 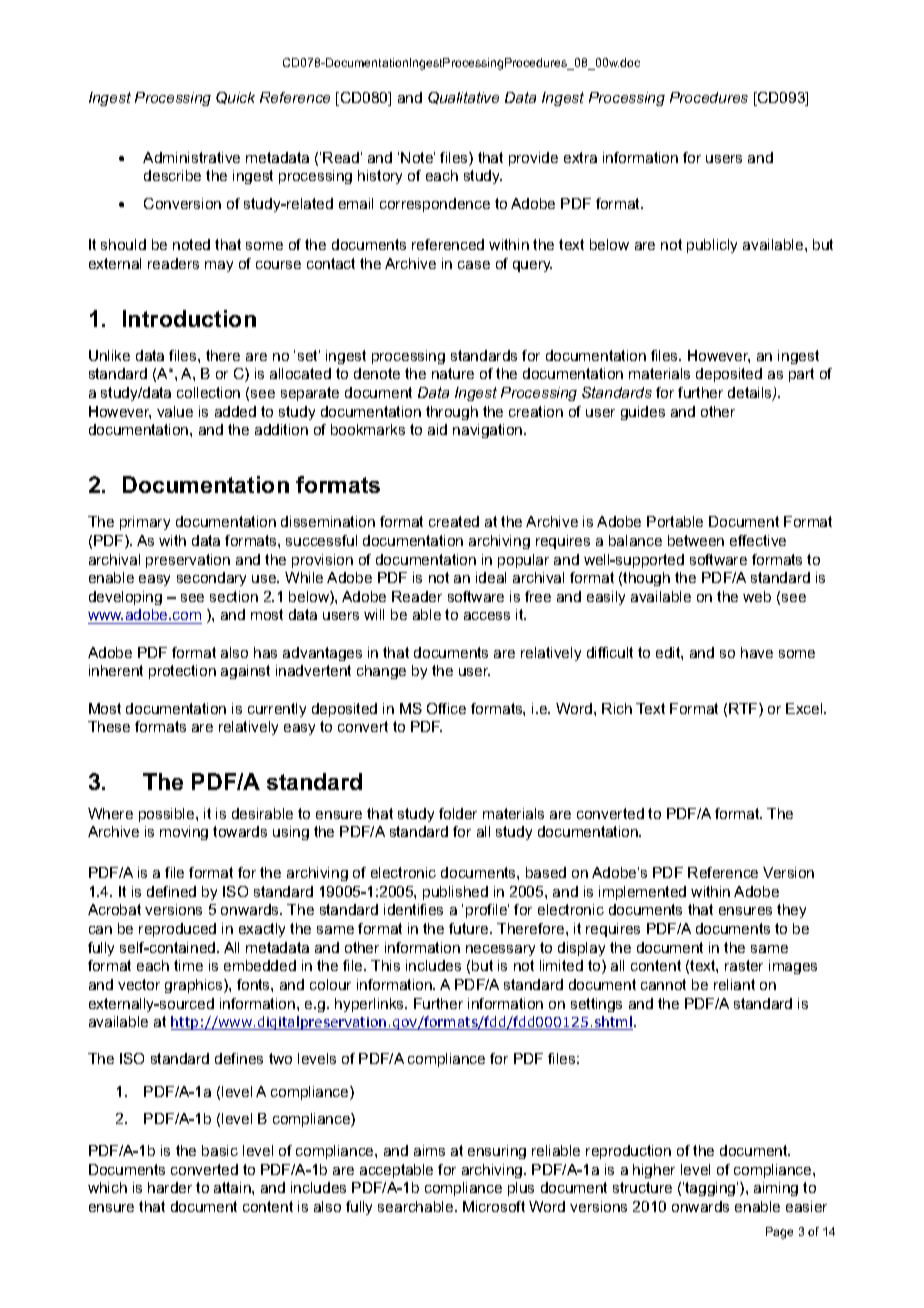 I want to click on created, so click(x=454, y=521).
